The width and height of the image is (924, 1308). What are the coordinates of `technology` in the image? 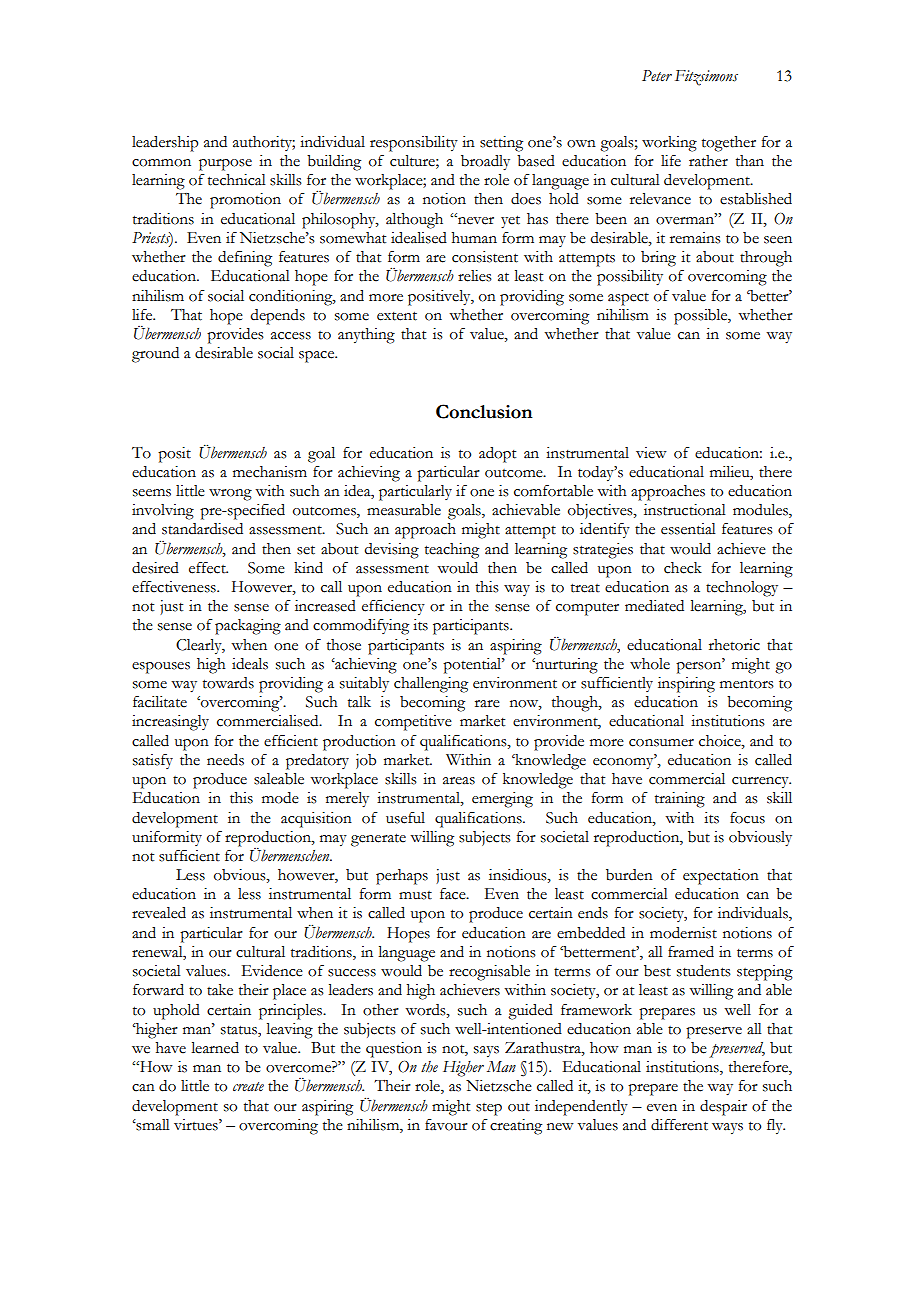 It's located at (742, 589).
